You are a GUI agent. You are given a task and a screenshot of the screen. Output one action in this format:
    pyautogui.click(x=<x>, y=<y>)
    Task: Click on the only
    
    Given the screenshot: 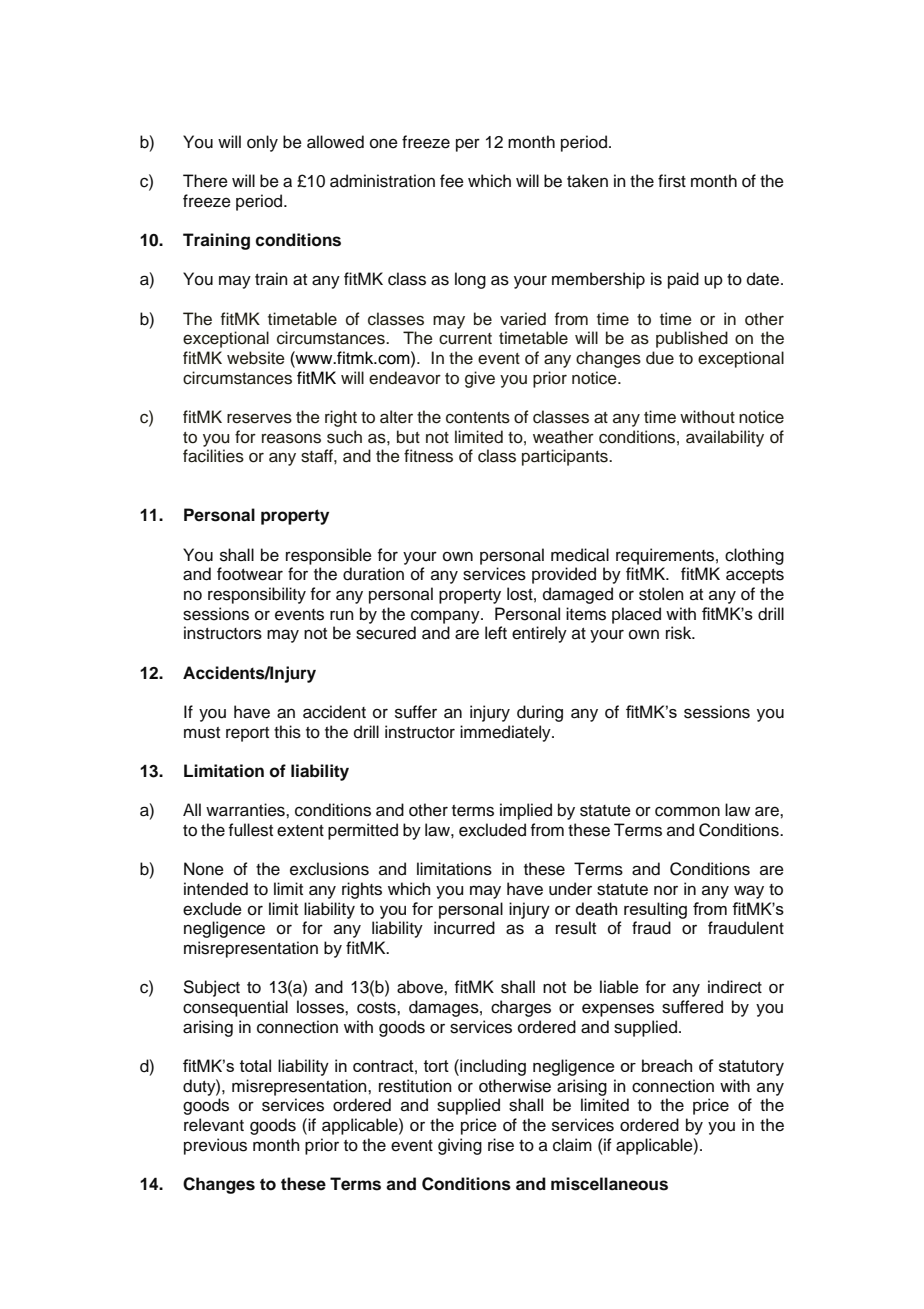 What is the action you would take?
    pyautogui.click(x=262, y=143)
